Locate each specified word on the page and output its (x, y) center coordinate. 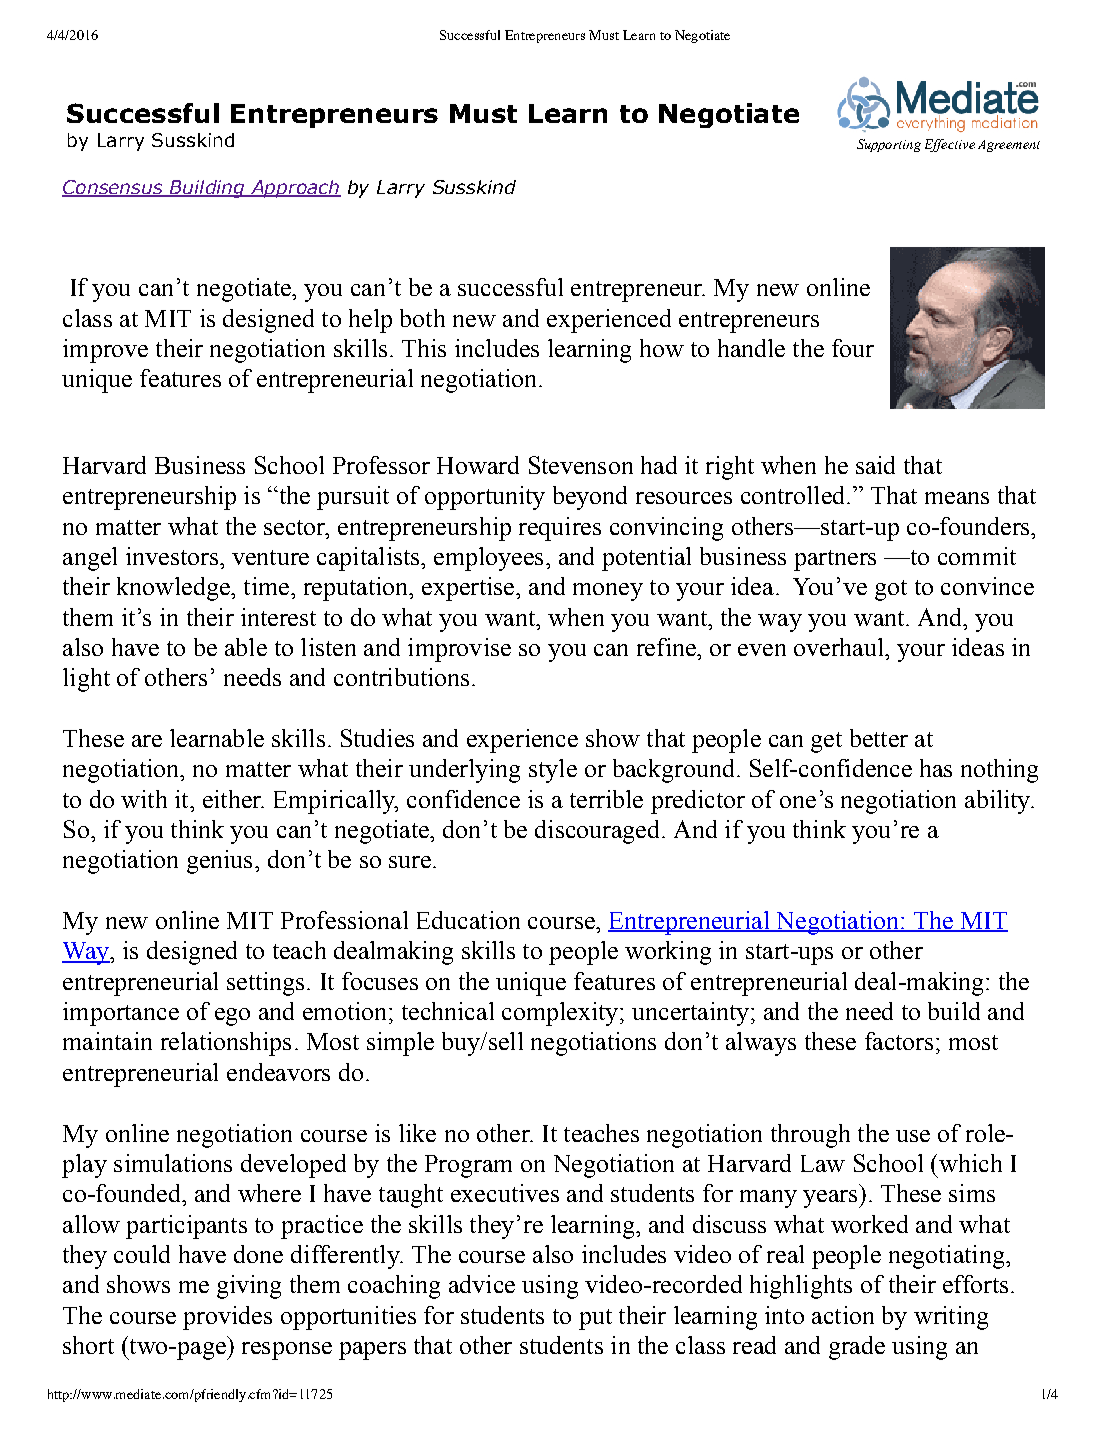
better (879, 738)
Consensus (113, 188)
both (422, 318)
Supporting (889, 145)
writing (951, 1318)
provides (227, 1318)
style (553, 771)
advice (482, 1284)
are (147, 741)
